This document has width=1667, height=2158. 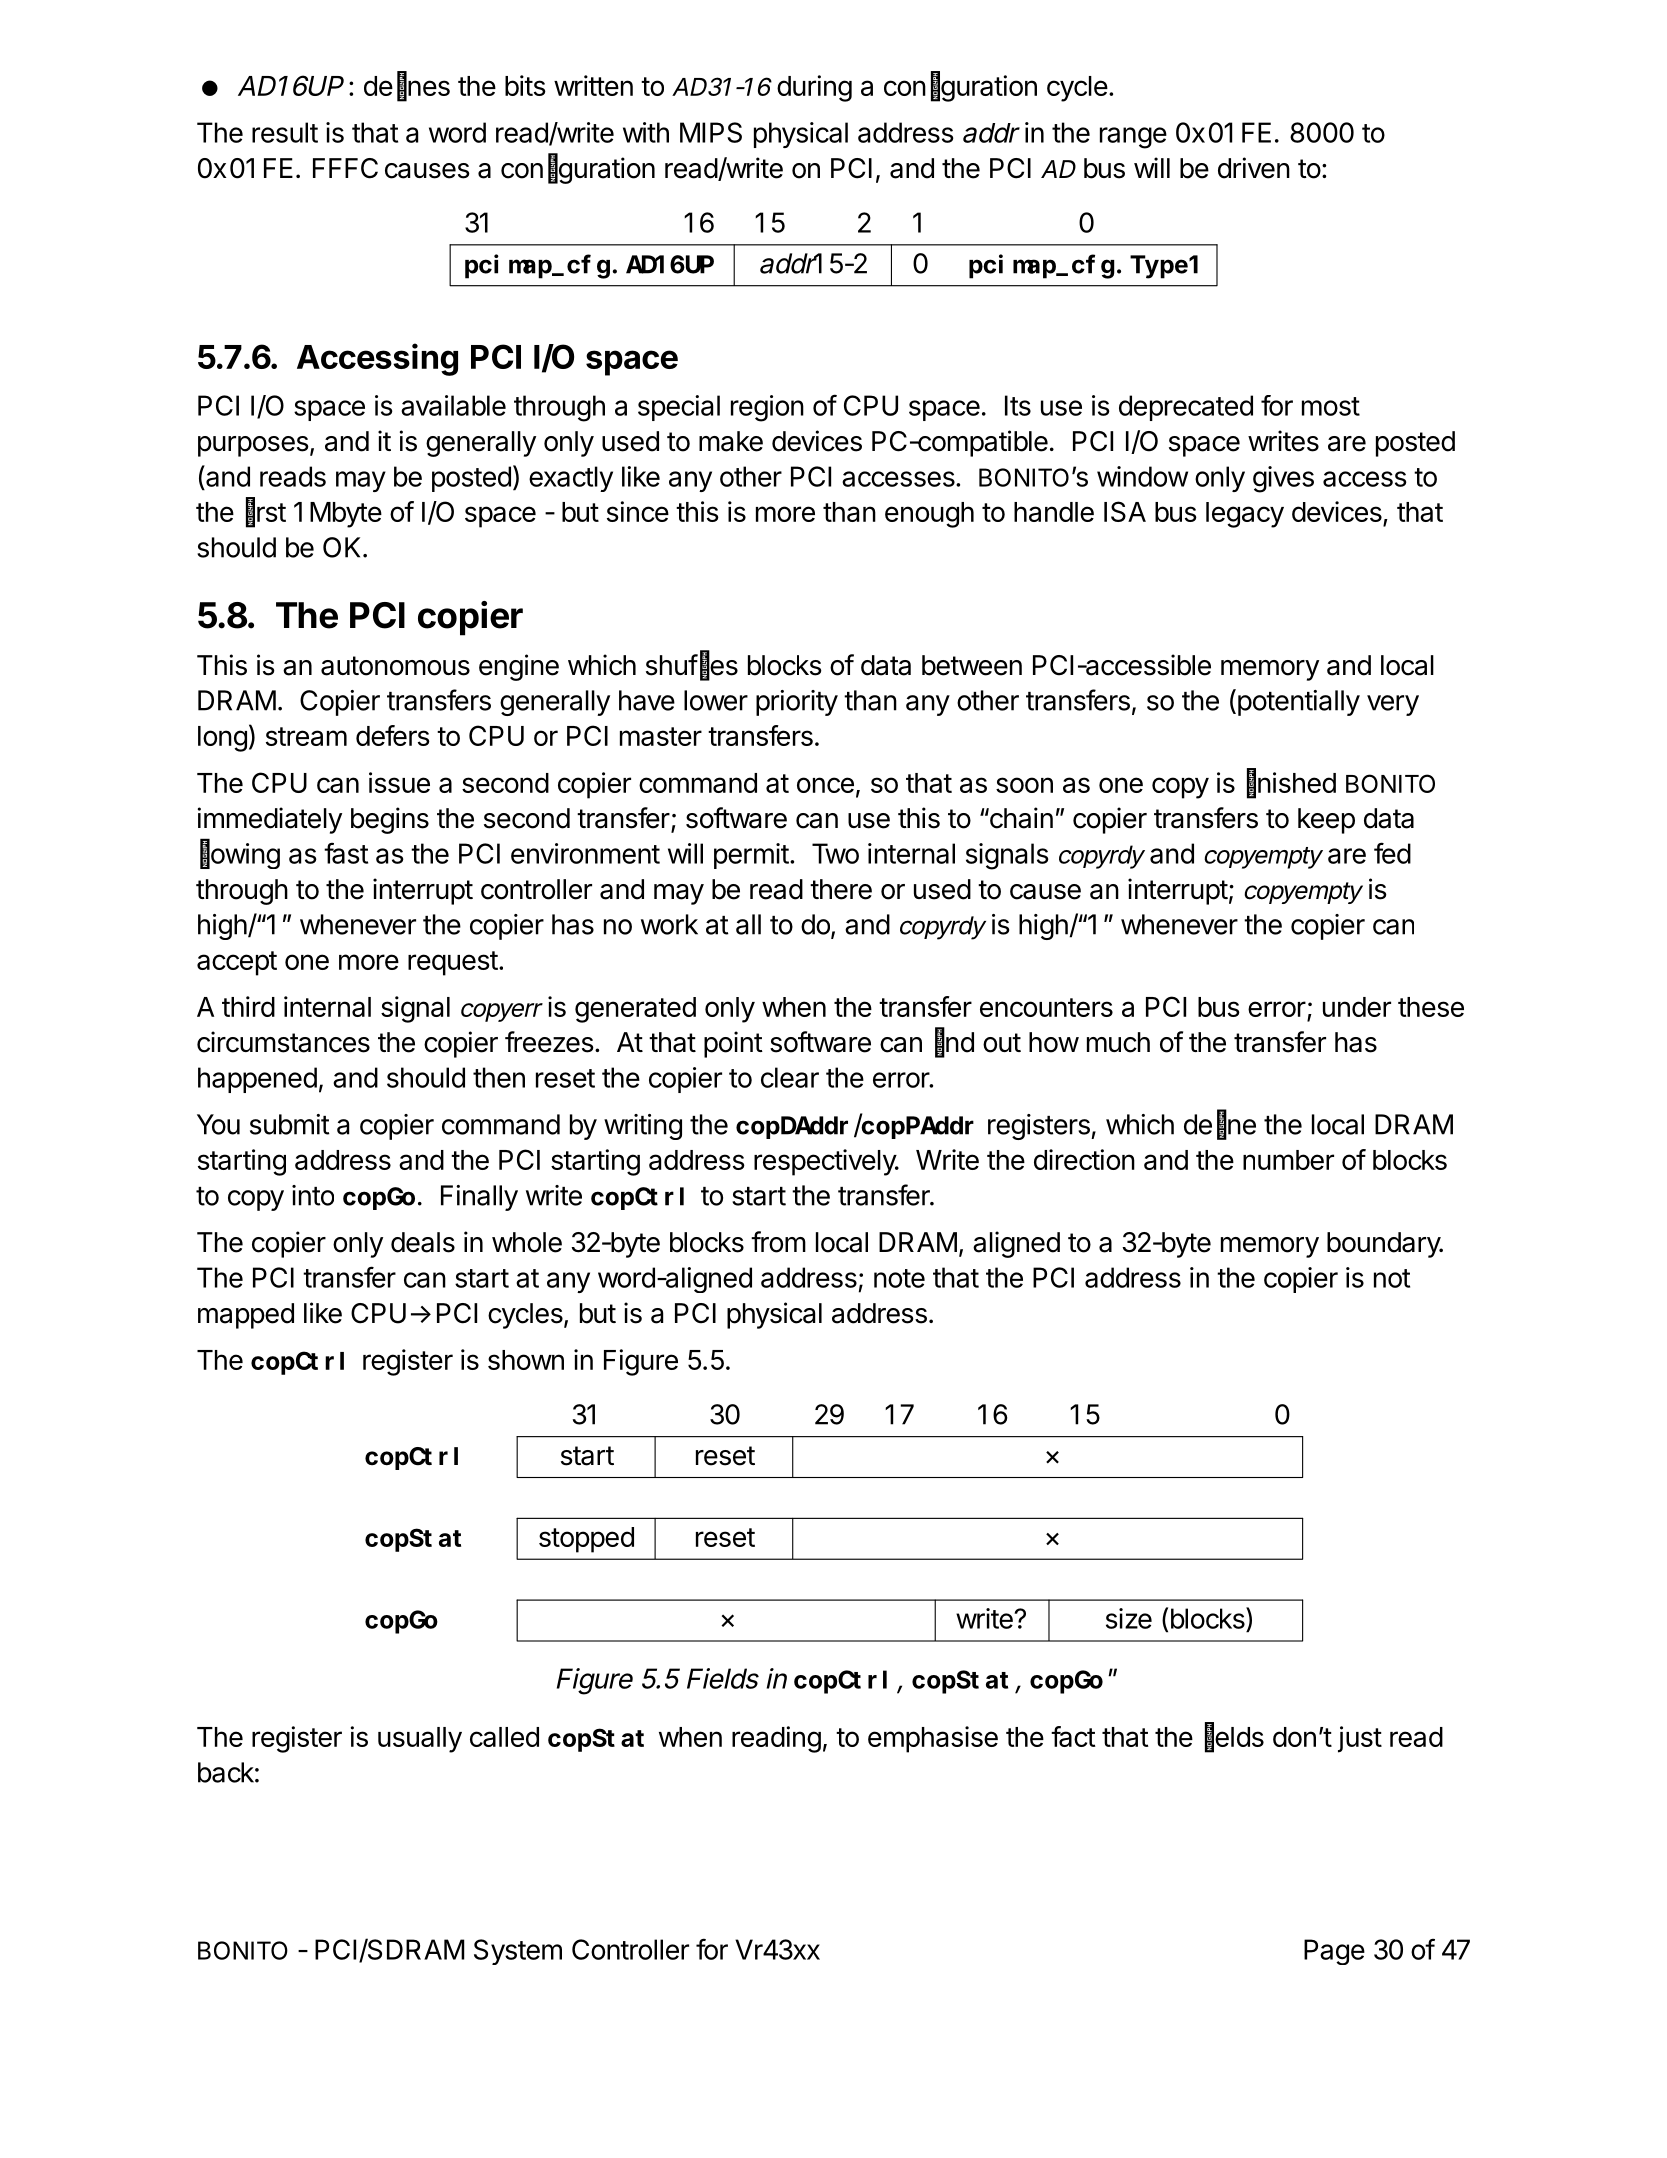 What do you see at coordinates (283, 1042) in the document?
I see `circumstances` at bounding box center [283, 1042].
